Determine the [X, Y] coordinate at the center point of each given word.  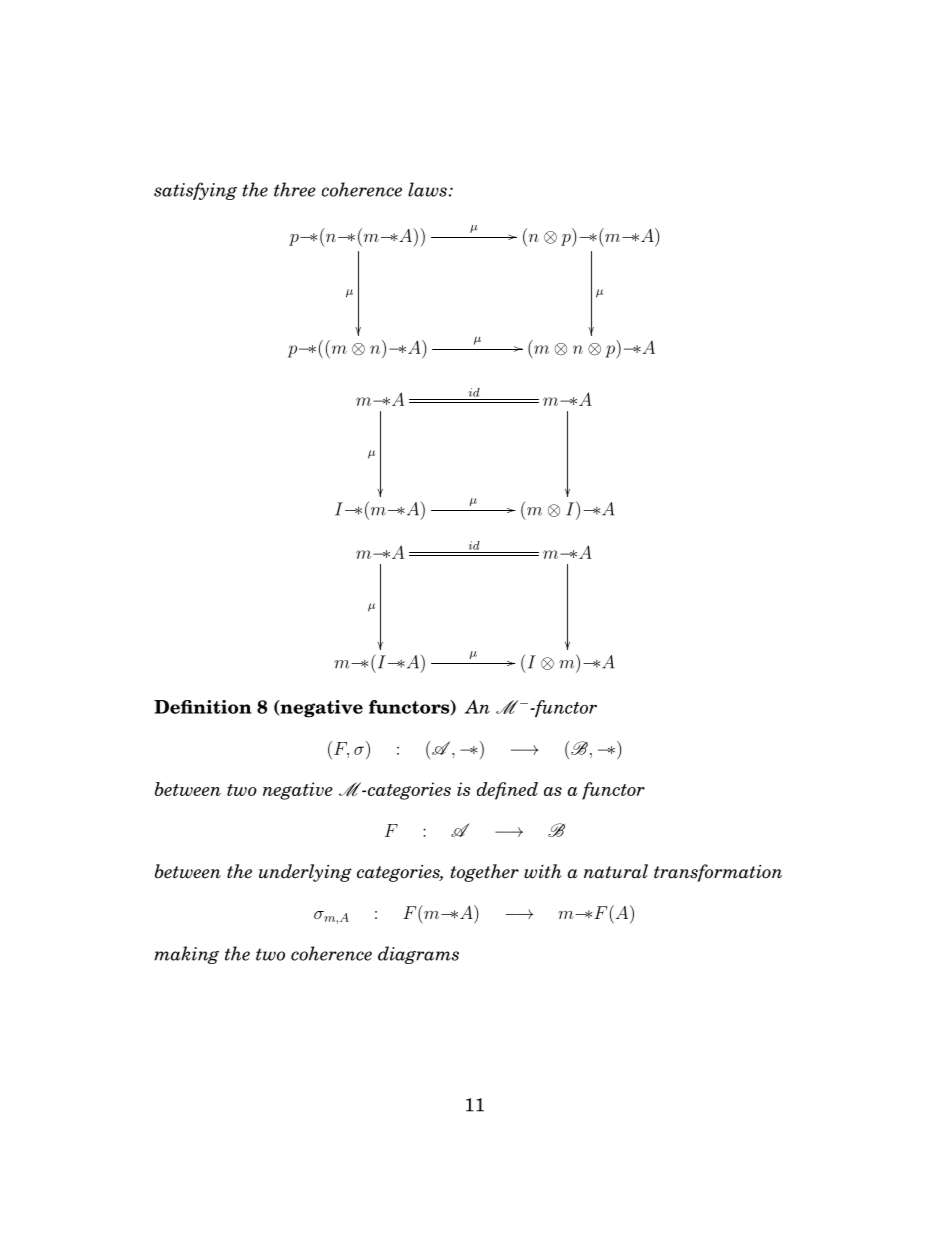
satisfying [195, 191]
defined [507, 791]
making [186, 955]
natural [616, 871]
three [295, 189]
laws [427, 189]
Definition [203, 707]
